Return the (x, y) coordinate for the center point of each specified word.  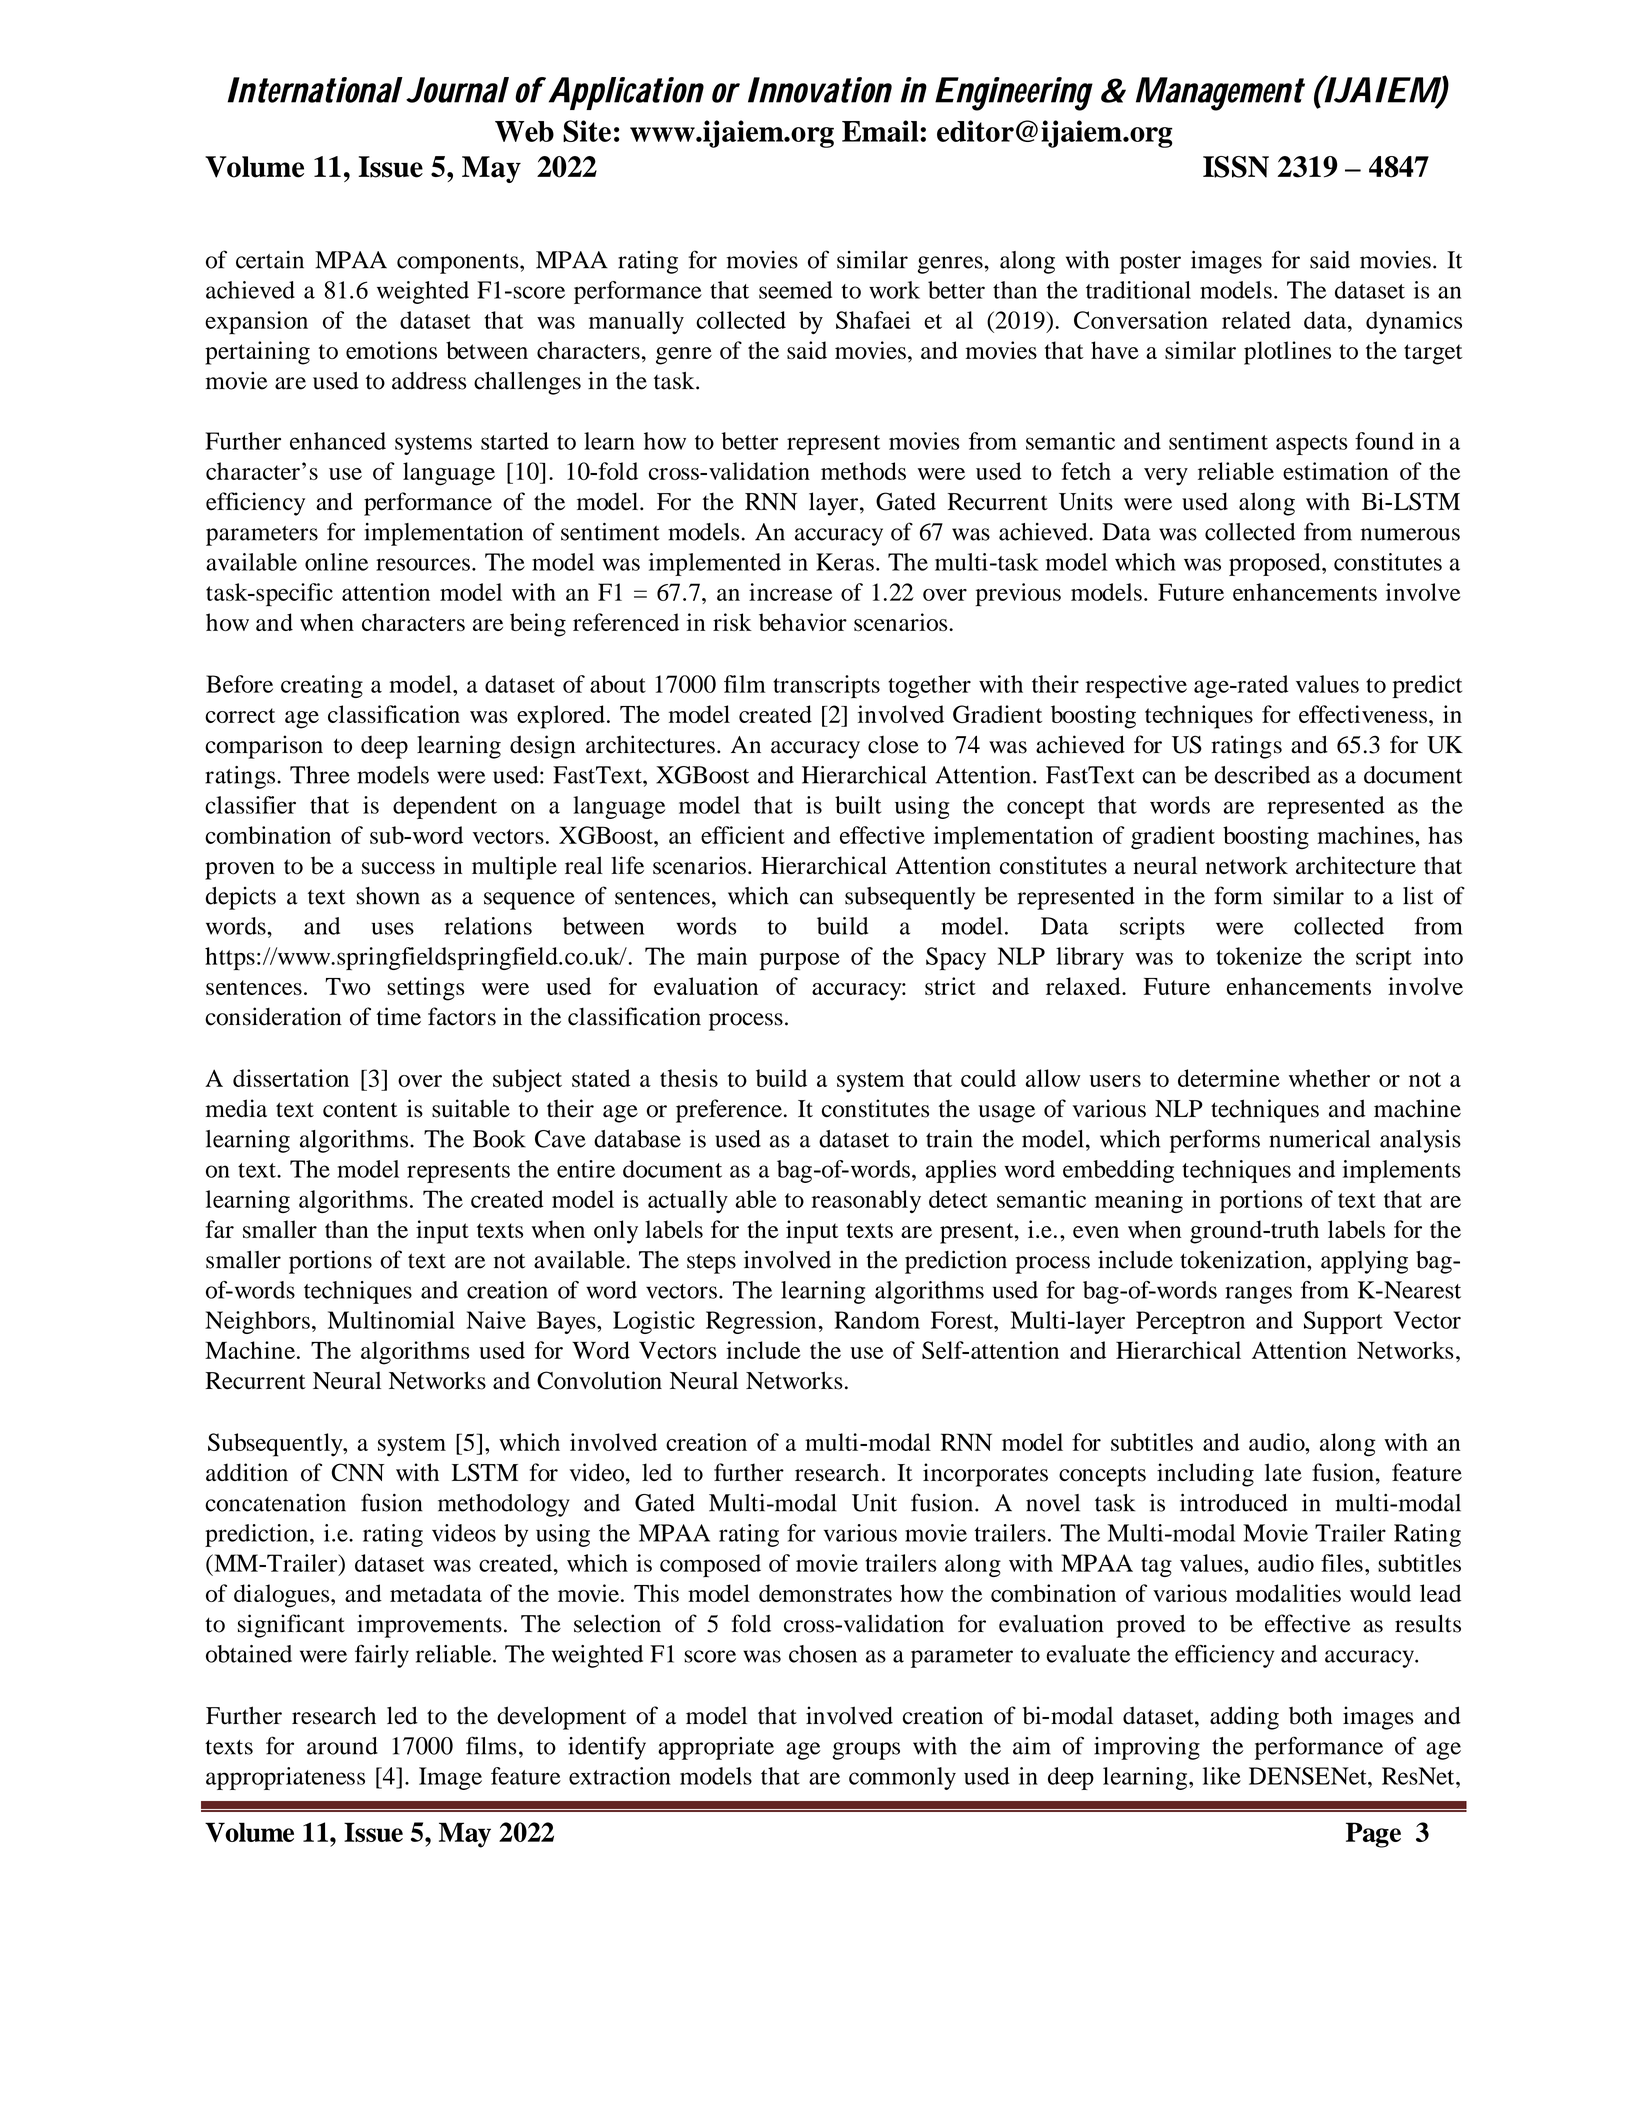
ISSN (1236, 167)
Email (881, 131)
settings (425, 989)
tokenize (1259, 956)
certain (270, 260)
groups (866, 1751)
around (342, 1746)
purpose (800, 961)
